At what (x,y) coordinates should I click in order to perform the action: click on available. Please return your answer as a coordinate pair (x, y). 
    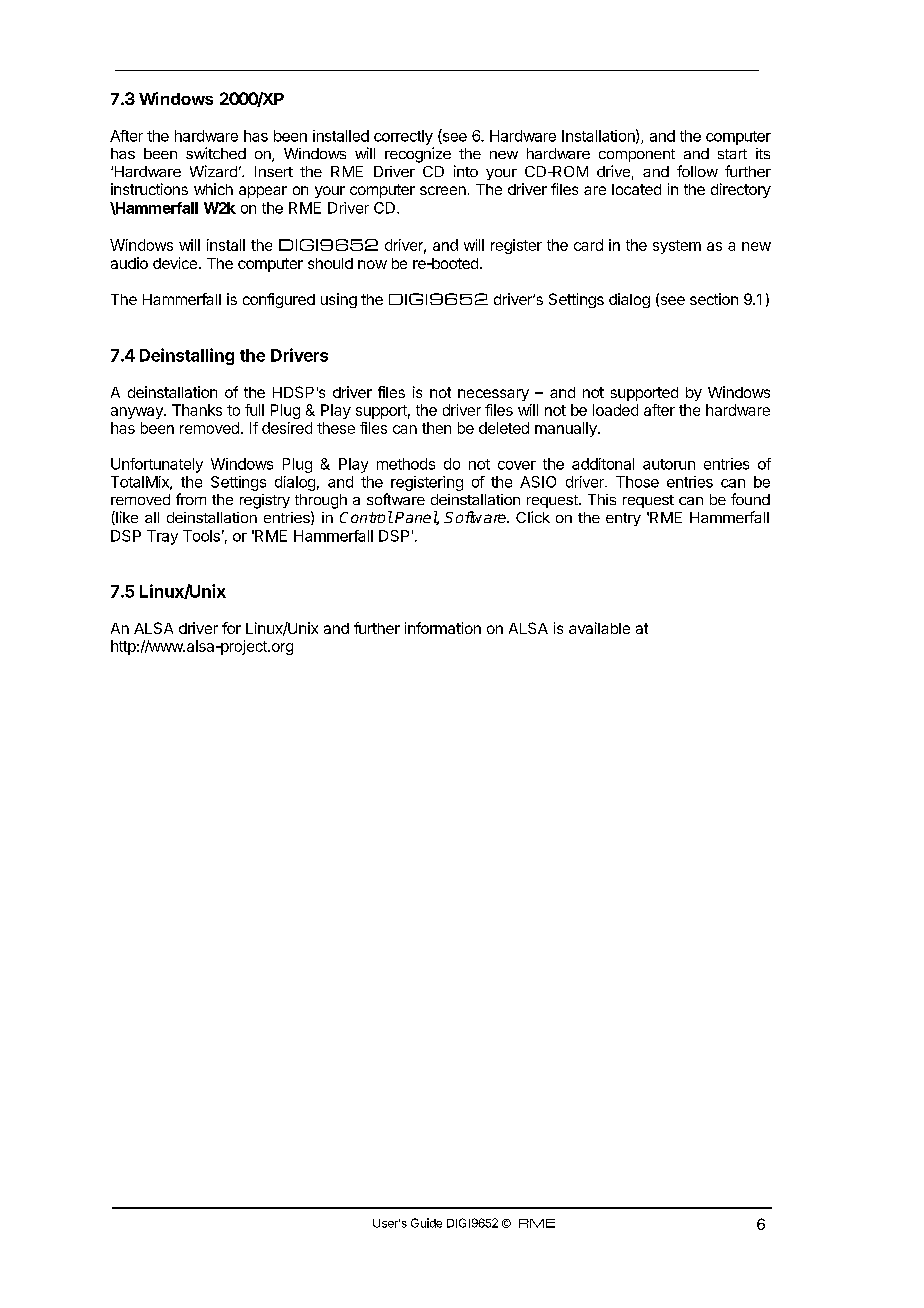
    Looking at the image, I should click on (599, 628).
